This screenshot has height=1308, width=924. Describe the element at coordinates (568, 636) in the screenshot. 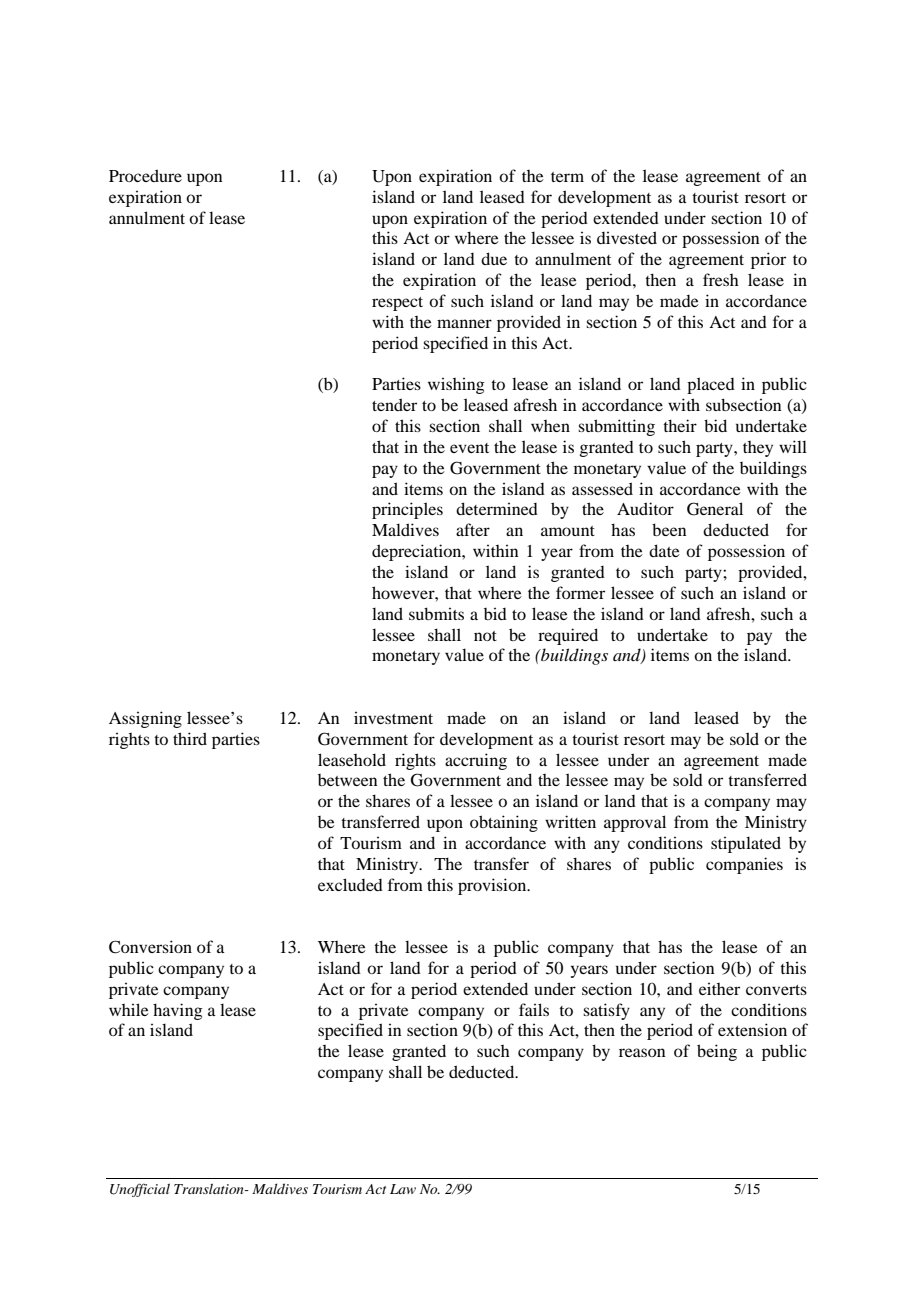

I see `required` at that location.
